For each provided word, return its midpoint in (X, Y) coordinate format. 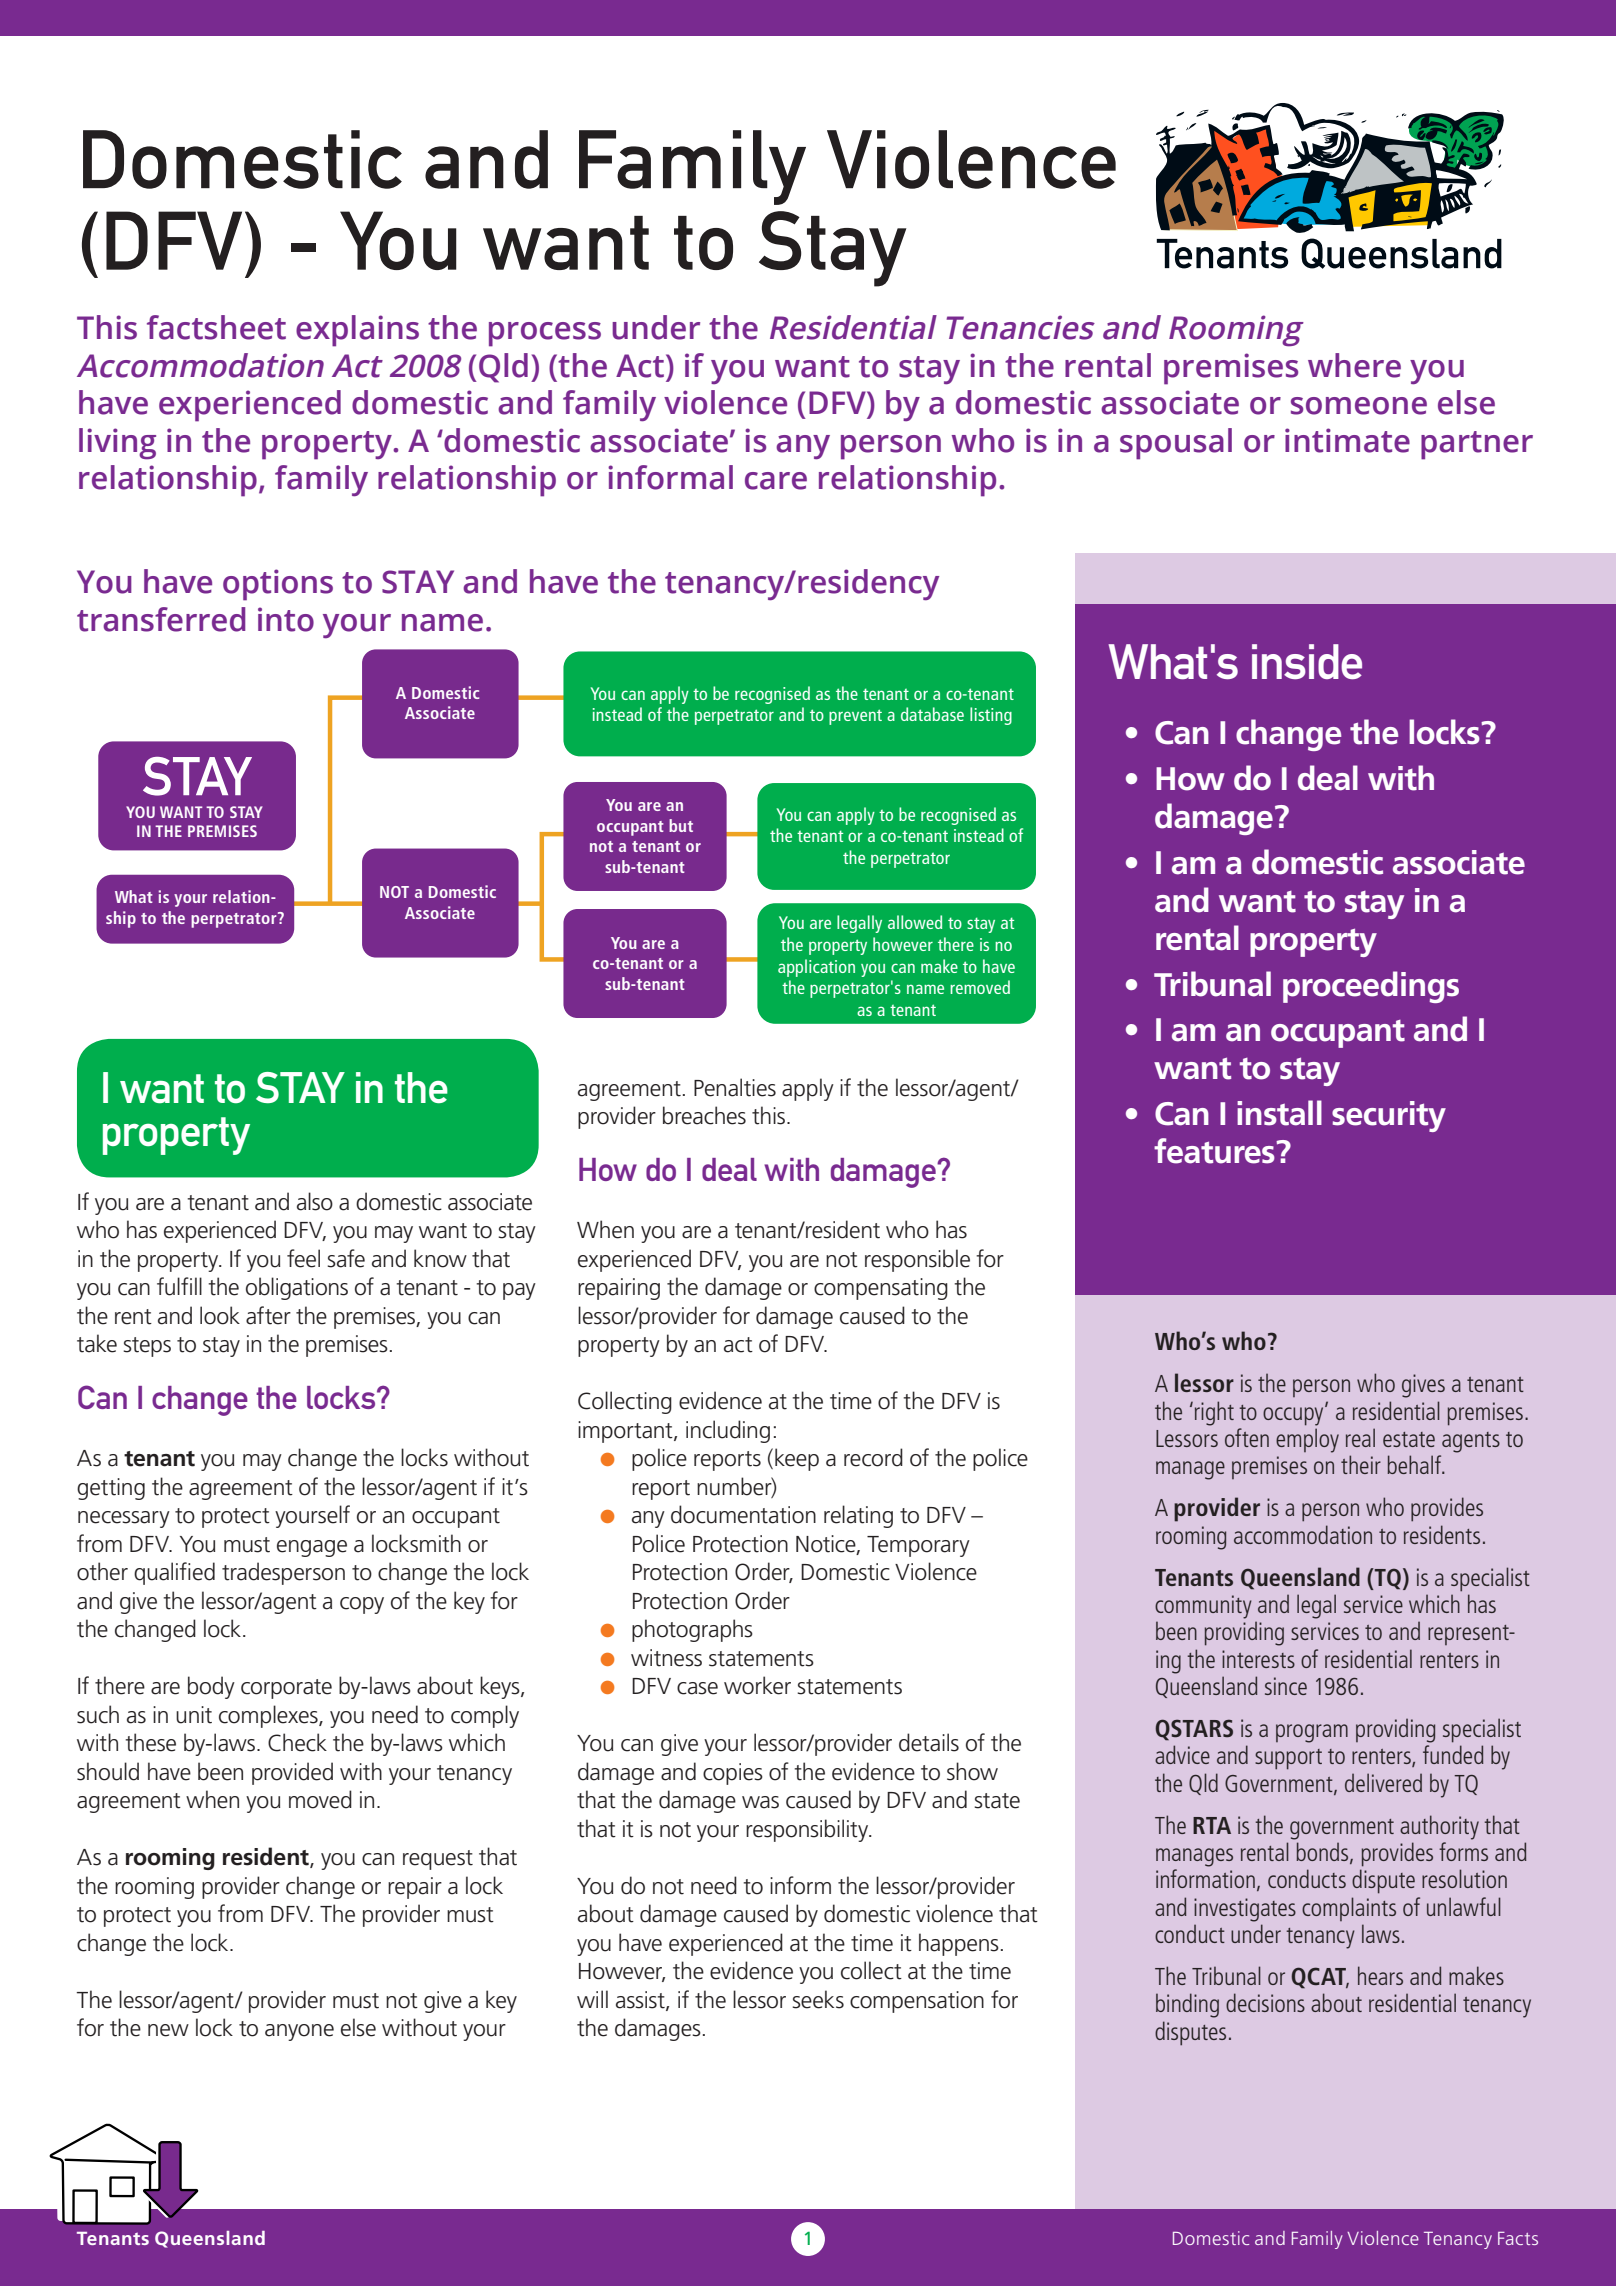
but (681, 825)
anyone (299, 2032)
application (816, 968)
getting (111, 1489)
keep (797, 1459)
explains (357, 331)
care (776, 481)
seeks (818, 1999)
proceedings (1371, 987)
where (1354, 365)
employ (1307, 1440)
